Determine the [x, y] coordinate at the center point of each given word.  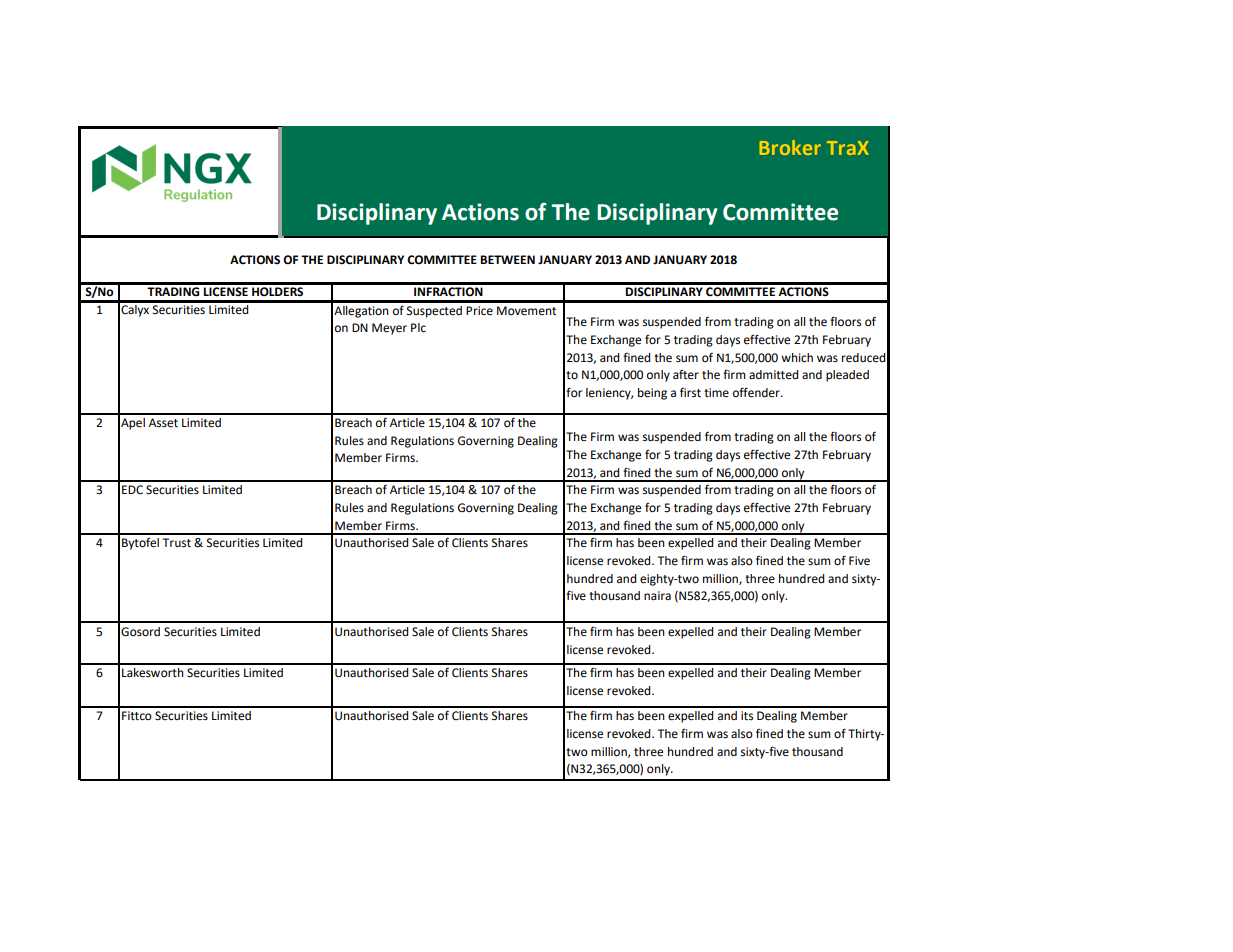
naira [657, 595]
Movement [526, 311]
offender [757, 392]
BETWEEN [507, 259]
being [652, 394]
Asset [163, 423]
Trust [177, 543]
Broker [790, 147]
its [747, 716]
